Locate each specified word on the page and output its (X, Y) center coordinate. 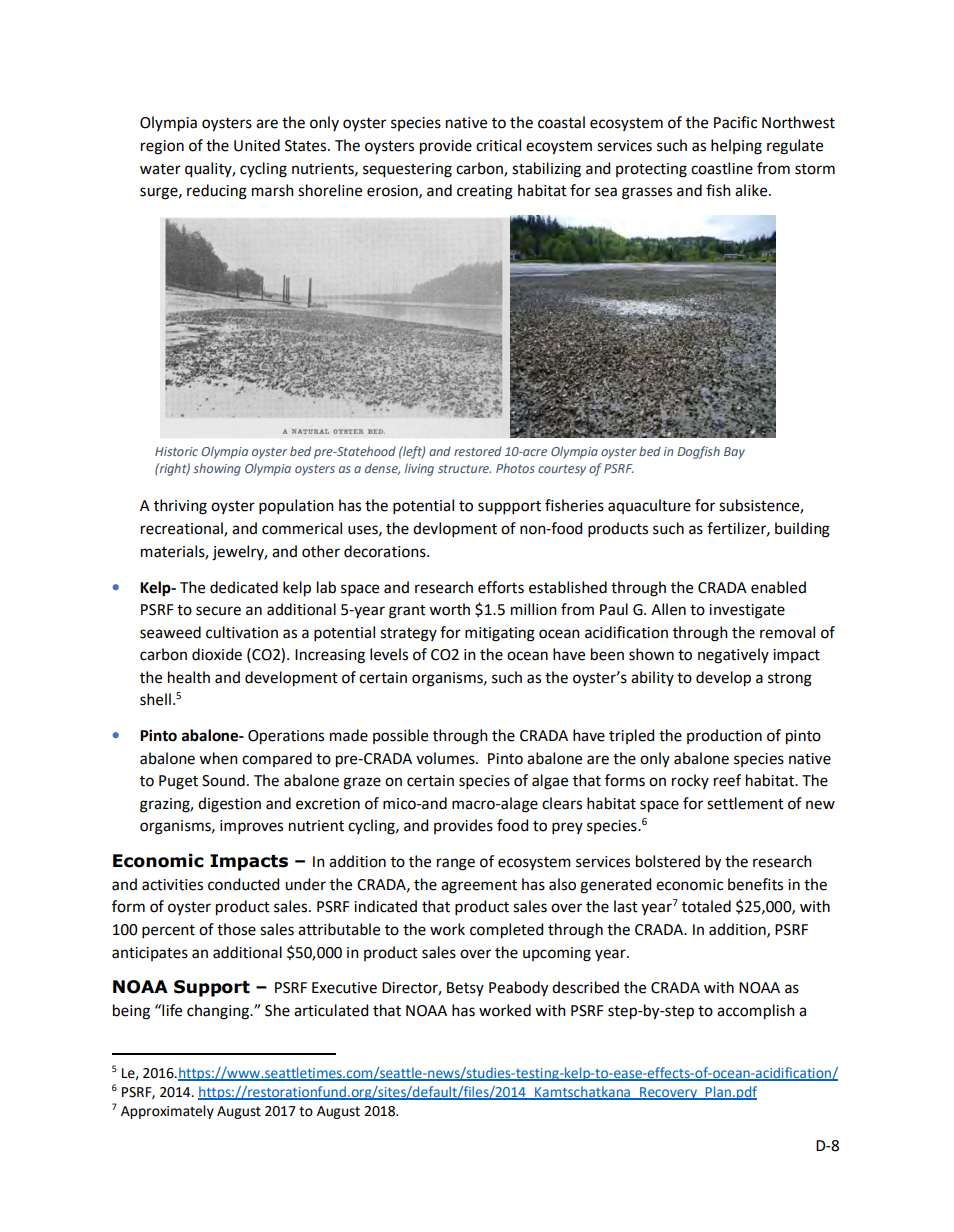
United (257, 145)
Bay (734, 453)
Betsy (465, 989)
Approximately (167, 1112)
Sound (223, 780)
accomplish (756, 1012)
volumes (446, 758)
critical (498, 145)
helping (736, 147)
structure (464, 468)
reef (727, 780)
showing (217, 469)
